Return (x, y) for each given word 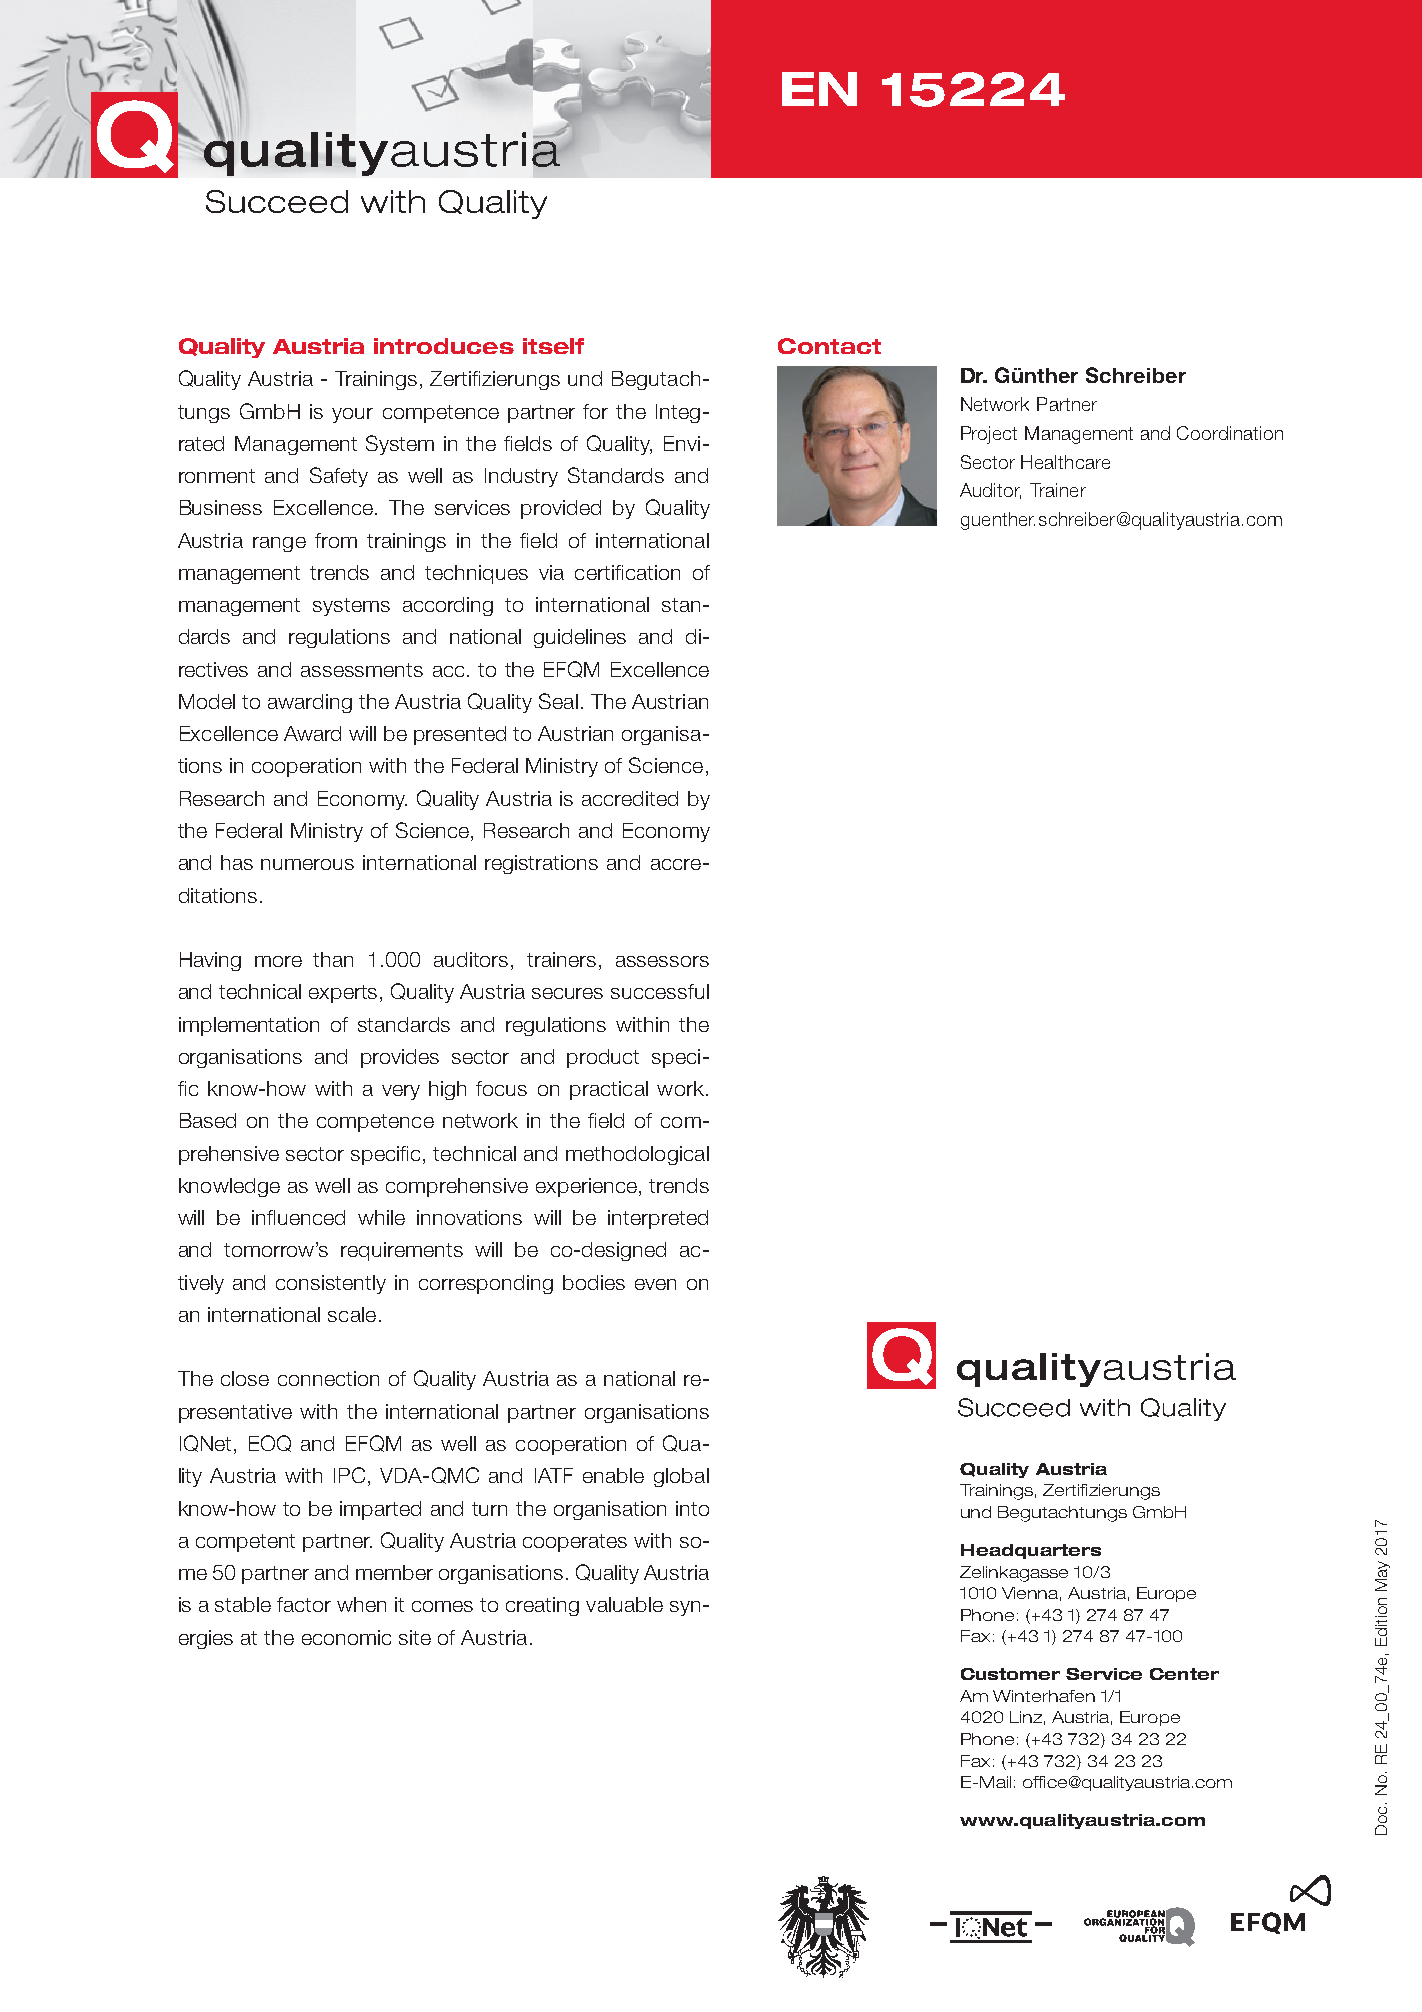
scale (352, 1314)
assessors (662, 961)
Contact (829, 346)
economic (346, 1637)
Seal (558, 701)
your (352, 415)
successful (660, 991)
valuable (624, 1604)
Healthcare (1065, 462)
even (655, 1284)
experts (343, 994)
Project (989, 435)
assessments (362, 670)
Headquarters (1031, 1551)
